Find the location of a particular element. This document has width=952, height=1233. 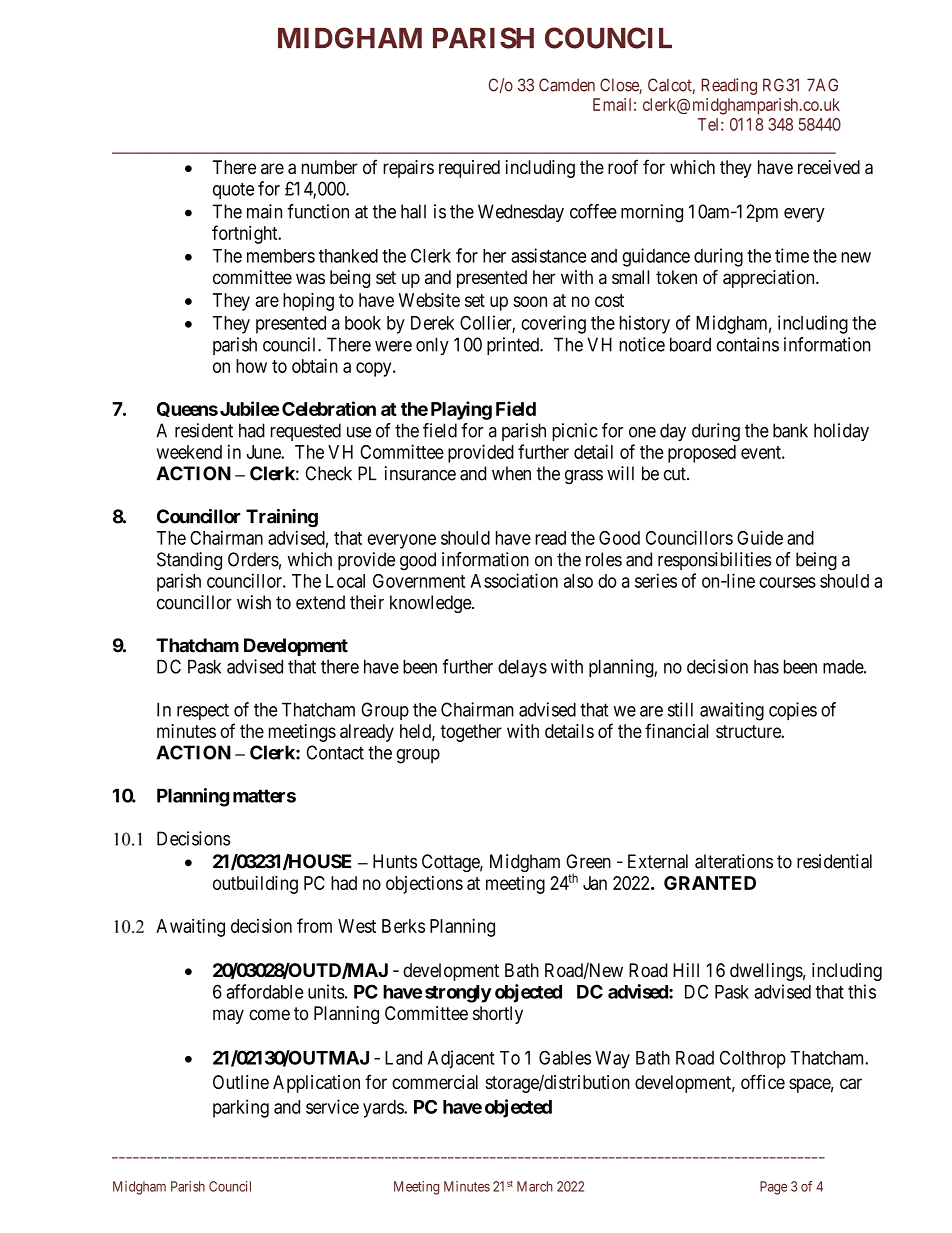

March is located at coordinates (535, 1186).
